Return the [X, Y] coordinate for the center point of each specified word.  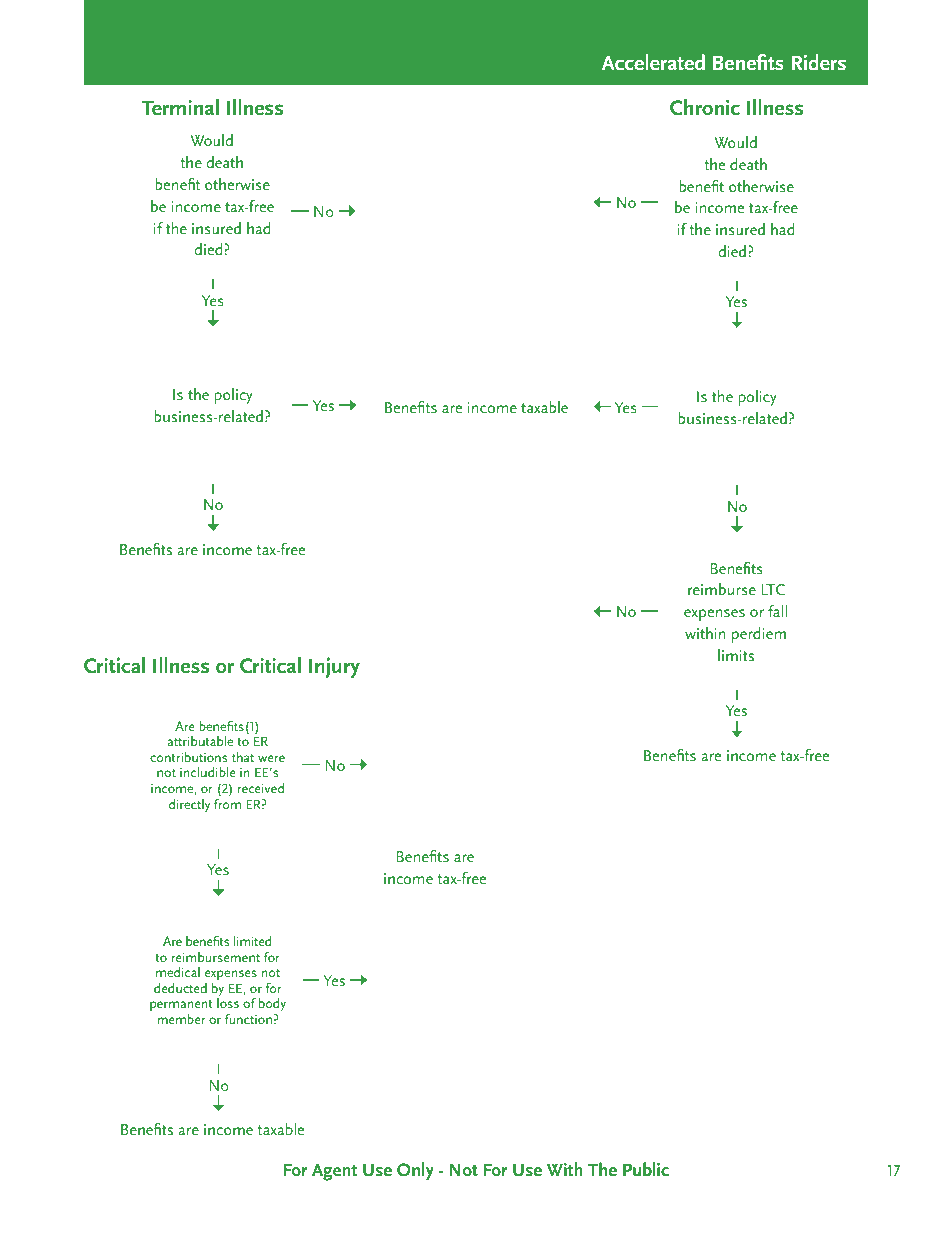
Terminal [180, 107]
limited [252, 941]
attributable [200, 741]
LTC [773, 589]
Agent [334, 1172]
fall [777, 611]
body [272, 1005]
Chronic [705, 107]
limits [736, 655]
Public [646, 1169]
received [261, 788]
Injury [334, 667]
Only [415, 1171]
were [271, 758]
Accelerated [653, 62]
